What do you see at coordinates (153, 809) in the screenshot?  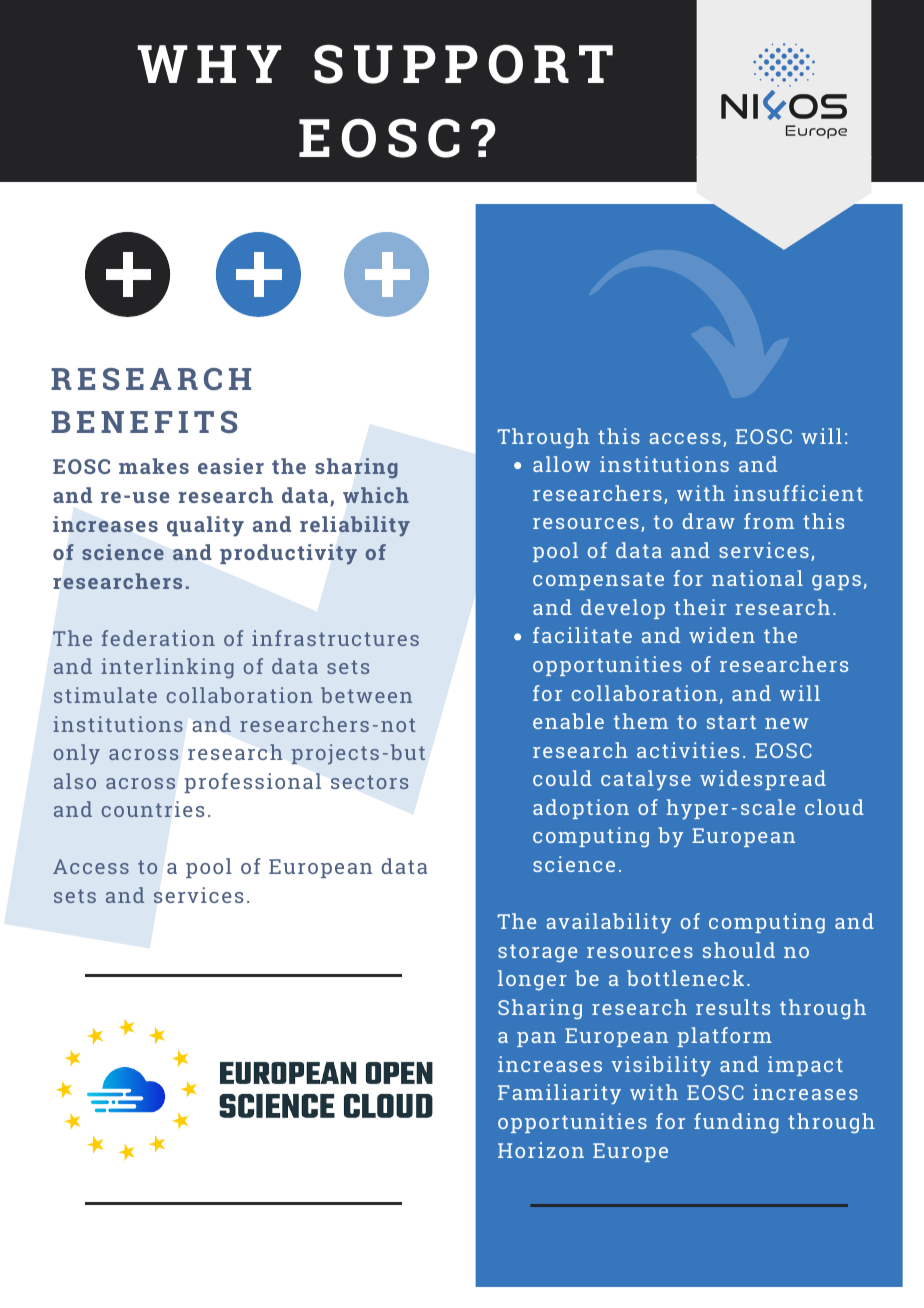 I see `countries` at bounding box center [153, 809].
